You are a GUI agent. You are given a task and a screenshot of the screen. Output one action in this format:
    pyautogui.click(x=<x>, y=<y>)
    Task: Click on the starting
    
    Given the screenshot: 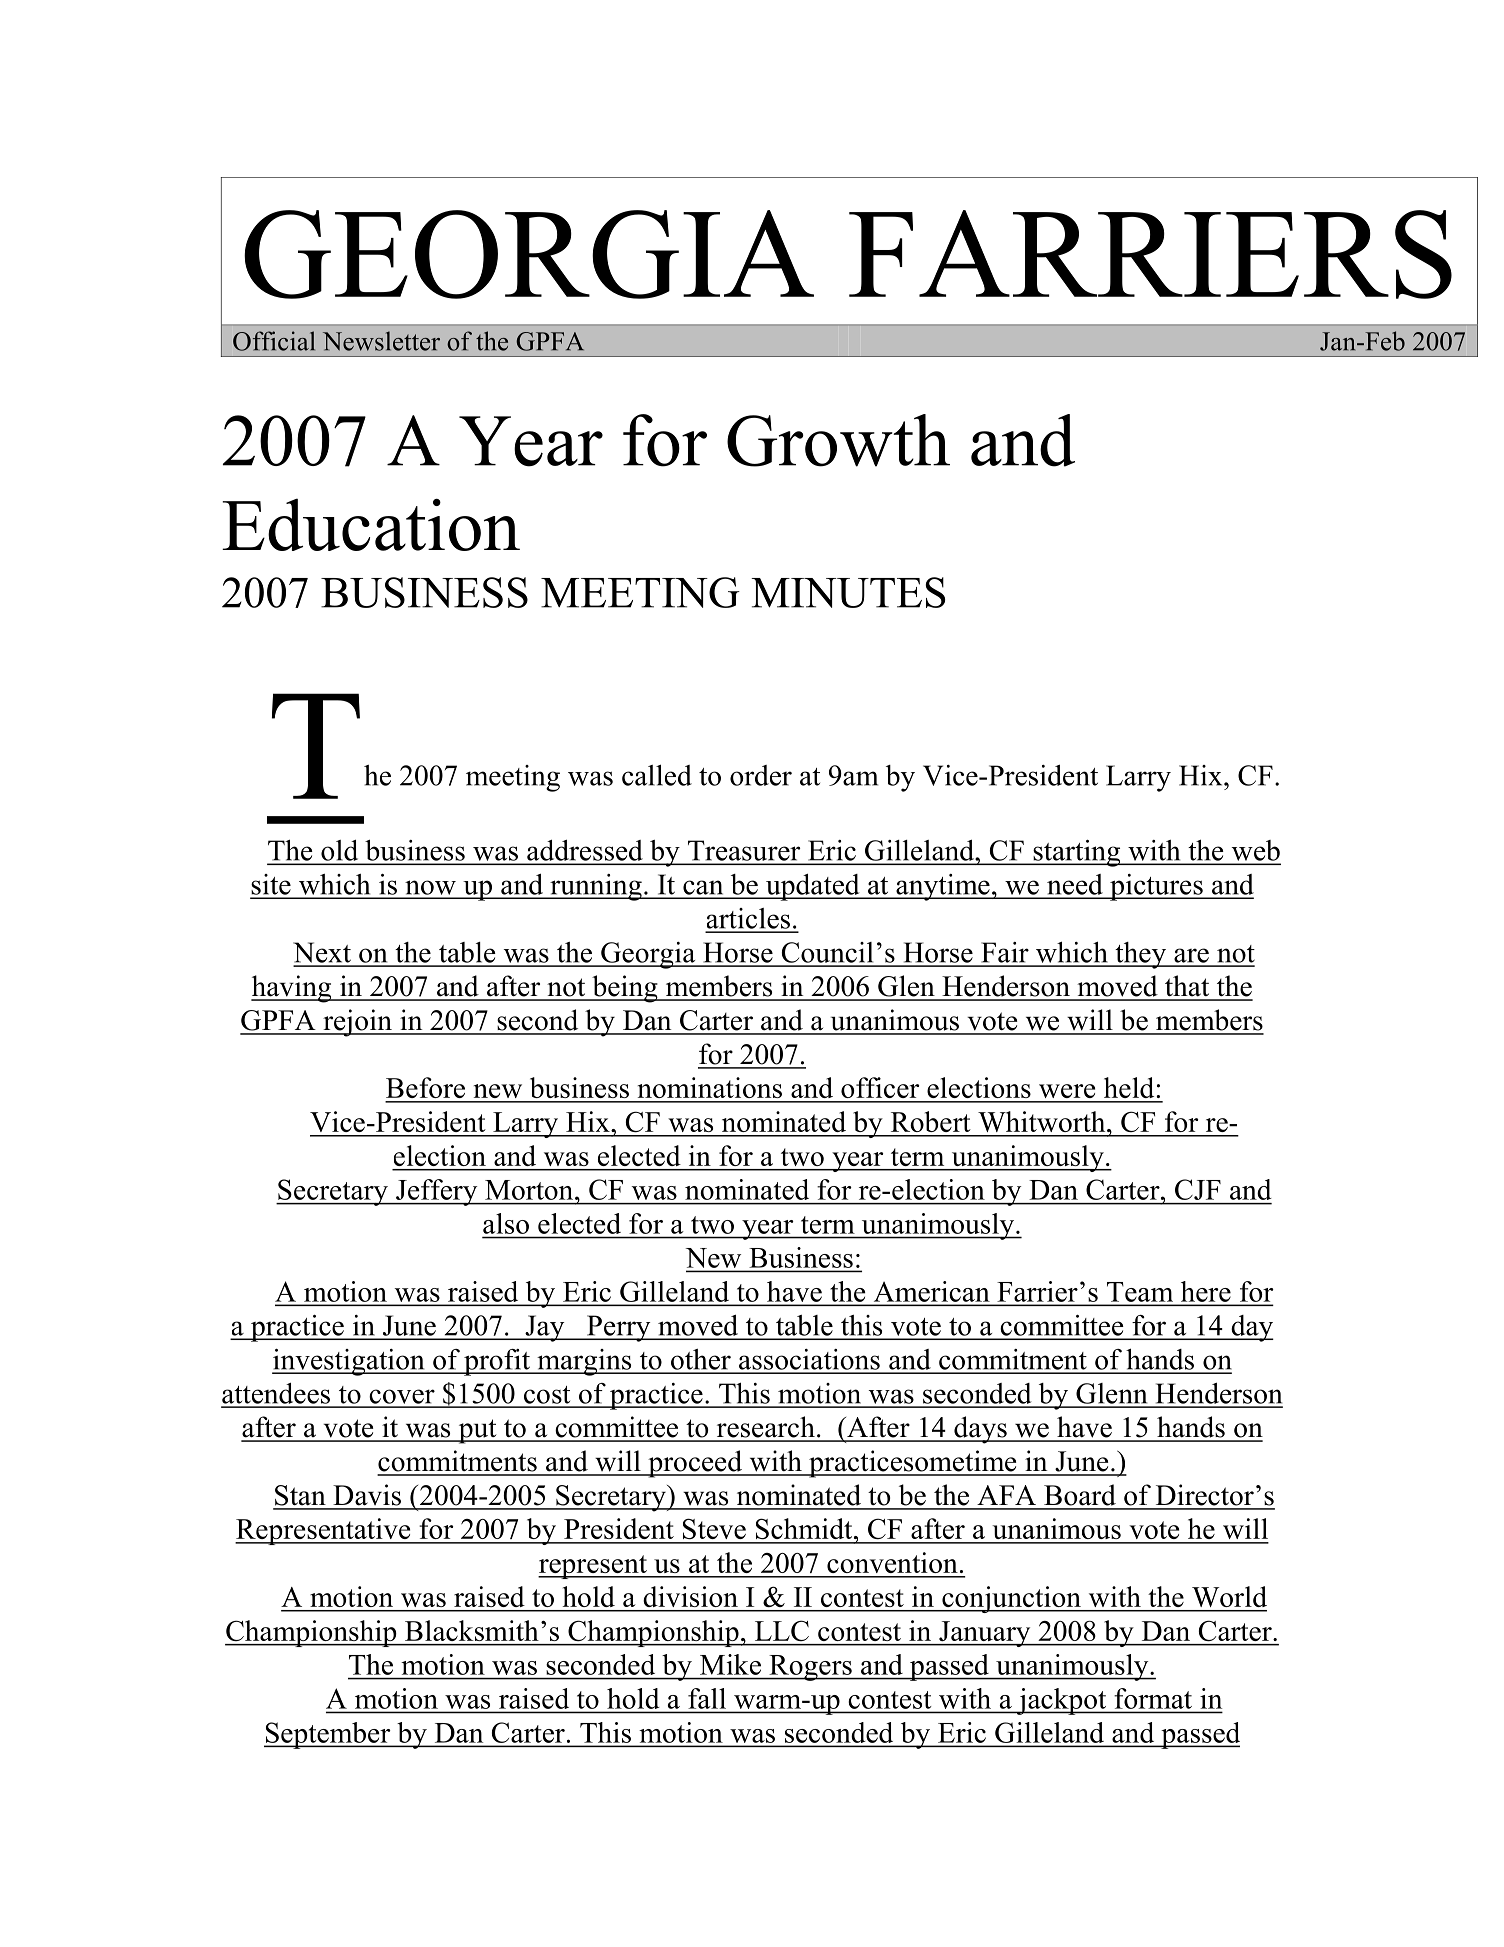 What is the action you would take?
    pyautogui.click(x=1077, y=853)
